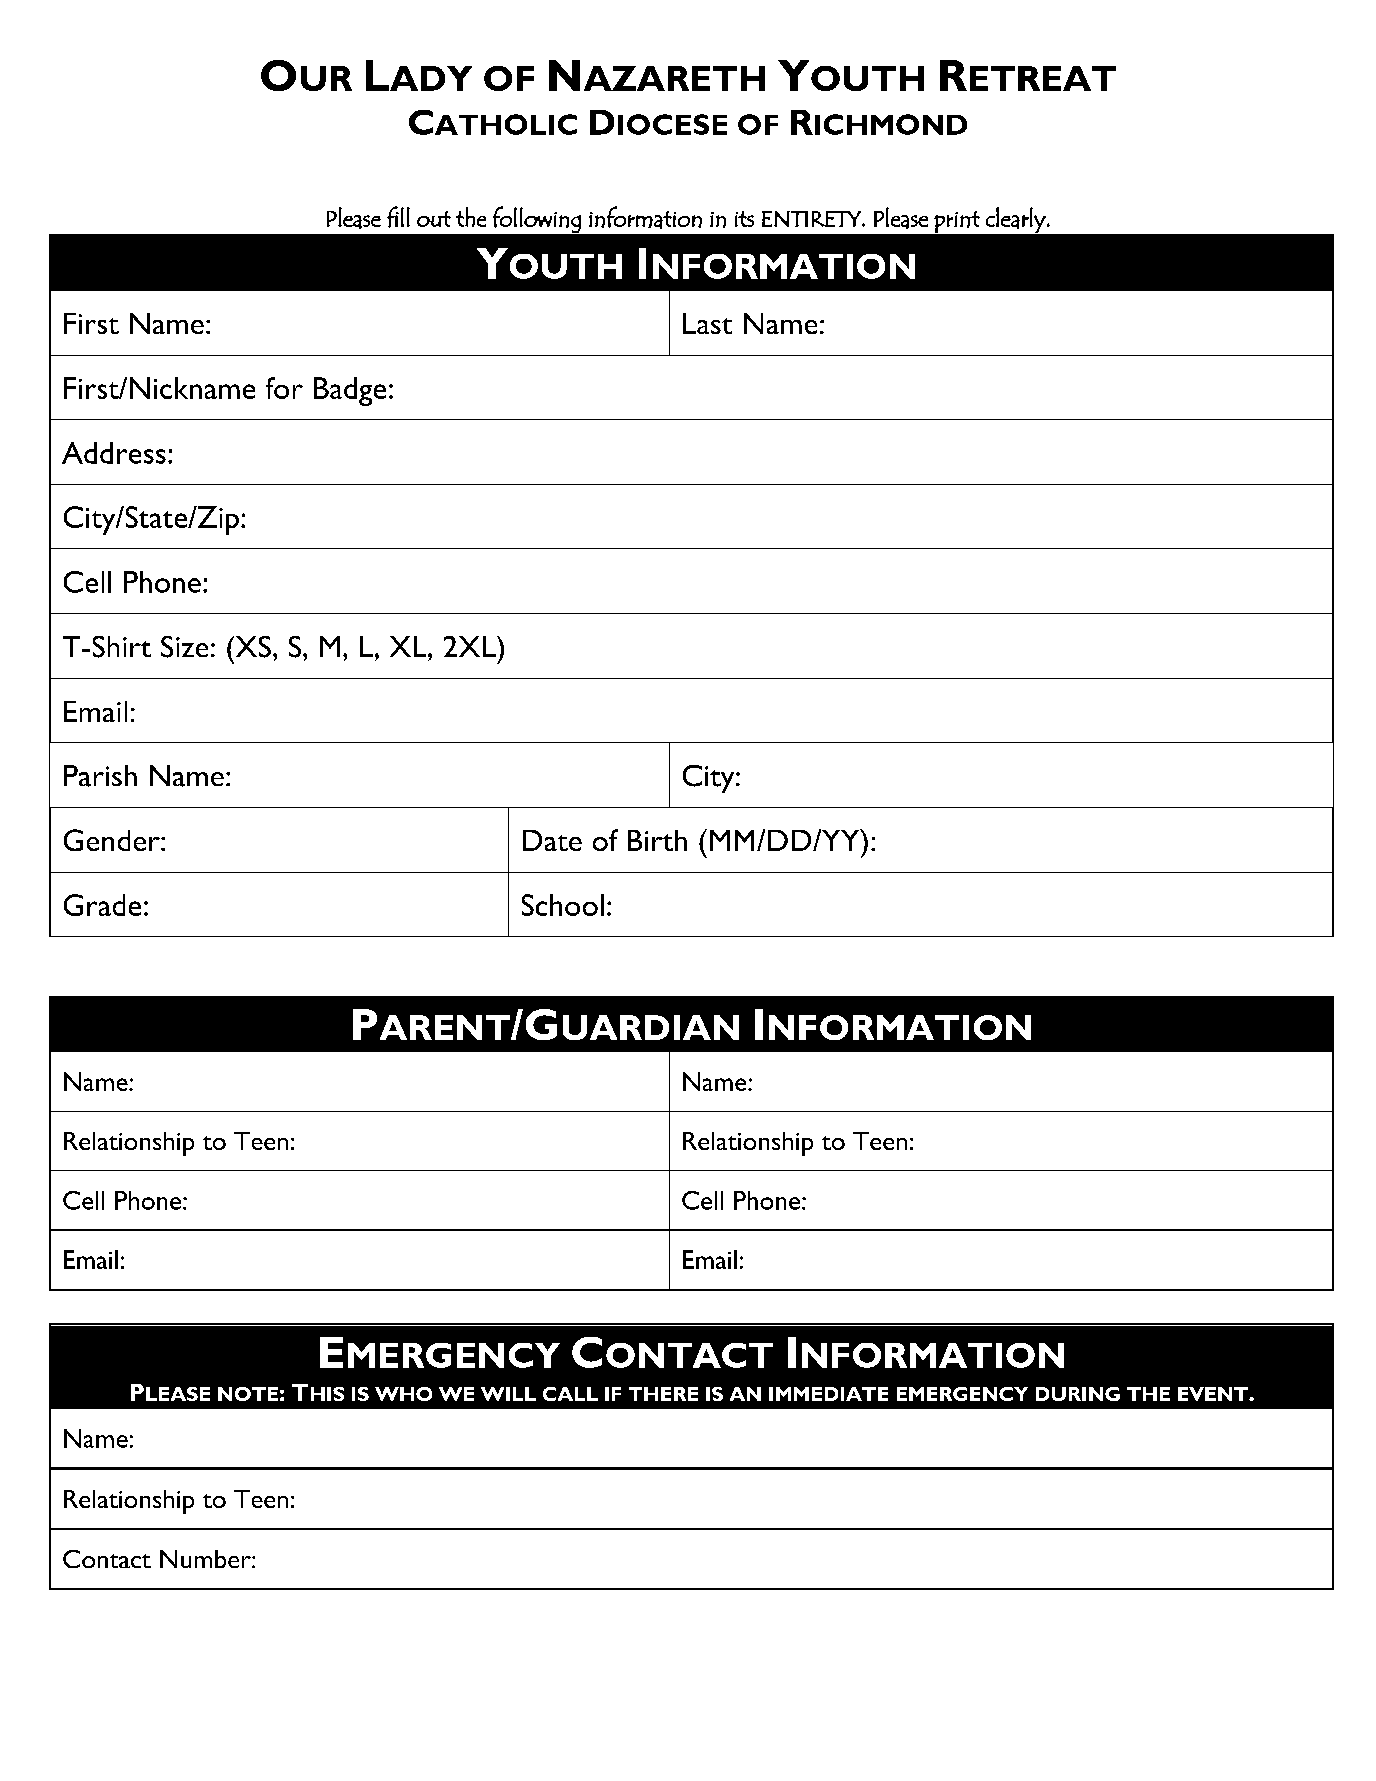 Image resolution: width=1376 pixels, height=1781 pixels. I want to click on Birth, so click(657, 840).
